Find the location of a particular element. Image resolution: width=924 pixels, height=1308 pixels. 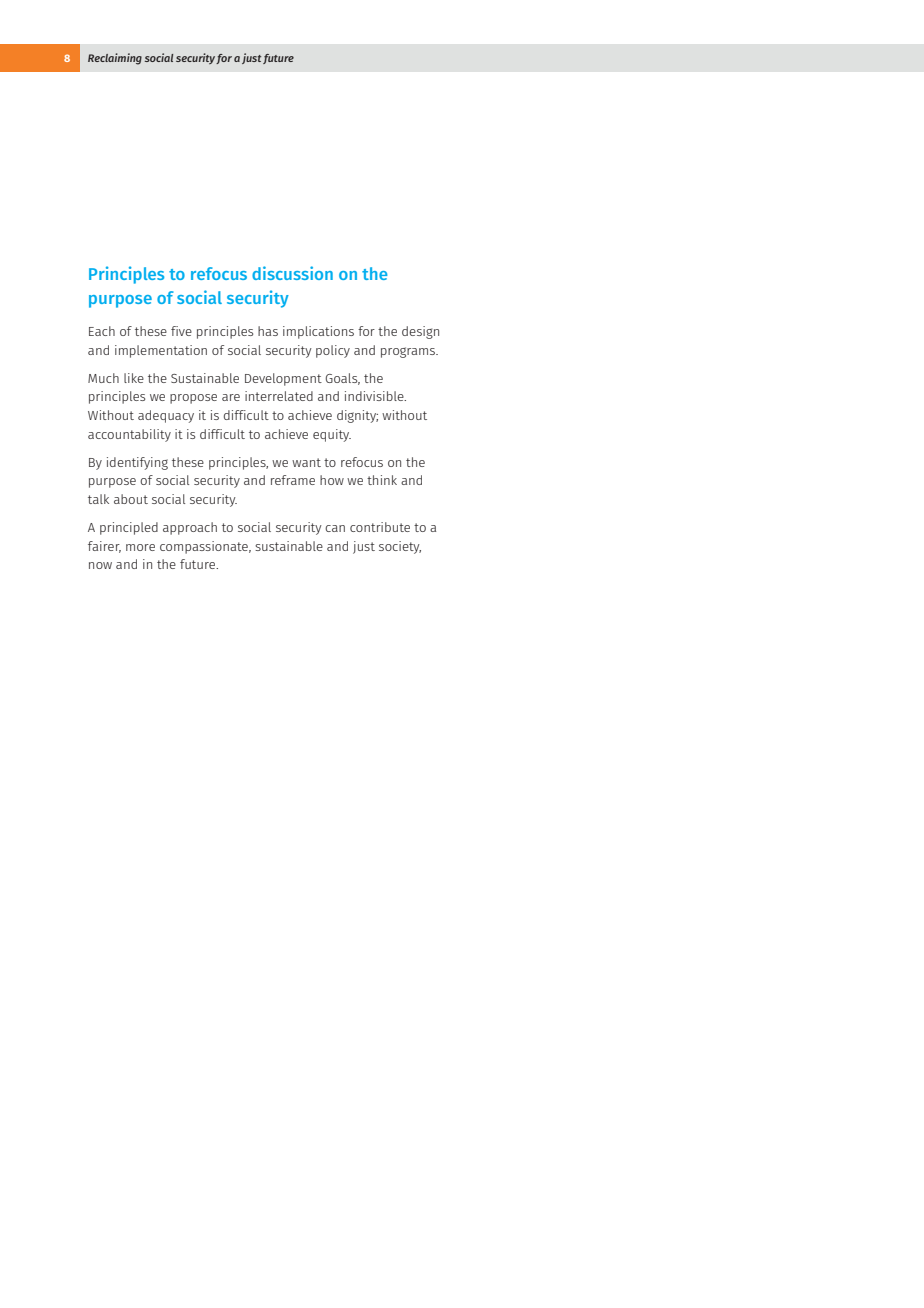

more is located at coordinates (140, 547).
